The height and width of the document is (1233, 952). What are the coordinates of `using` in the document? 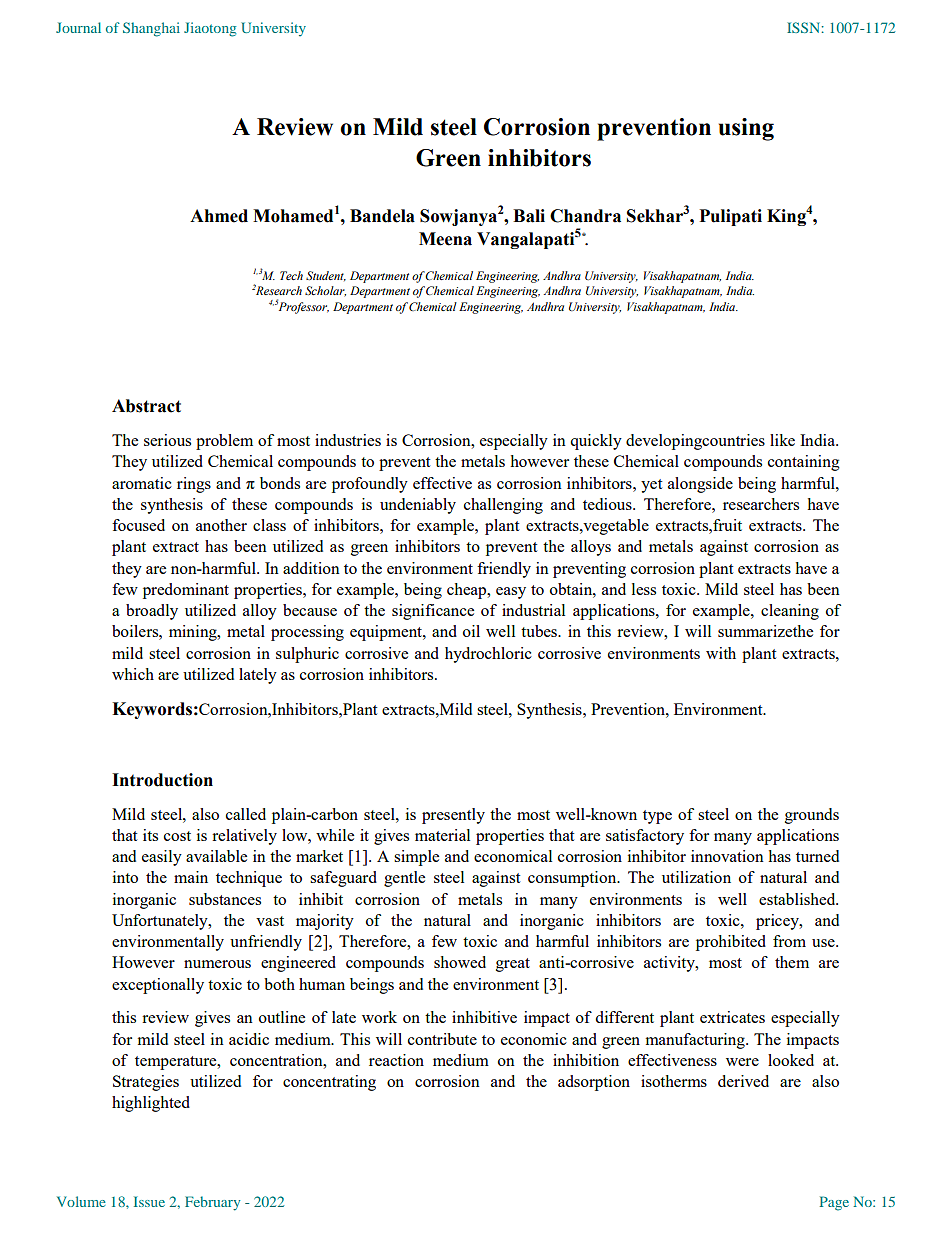 It's located at (746, 129).
